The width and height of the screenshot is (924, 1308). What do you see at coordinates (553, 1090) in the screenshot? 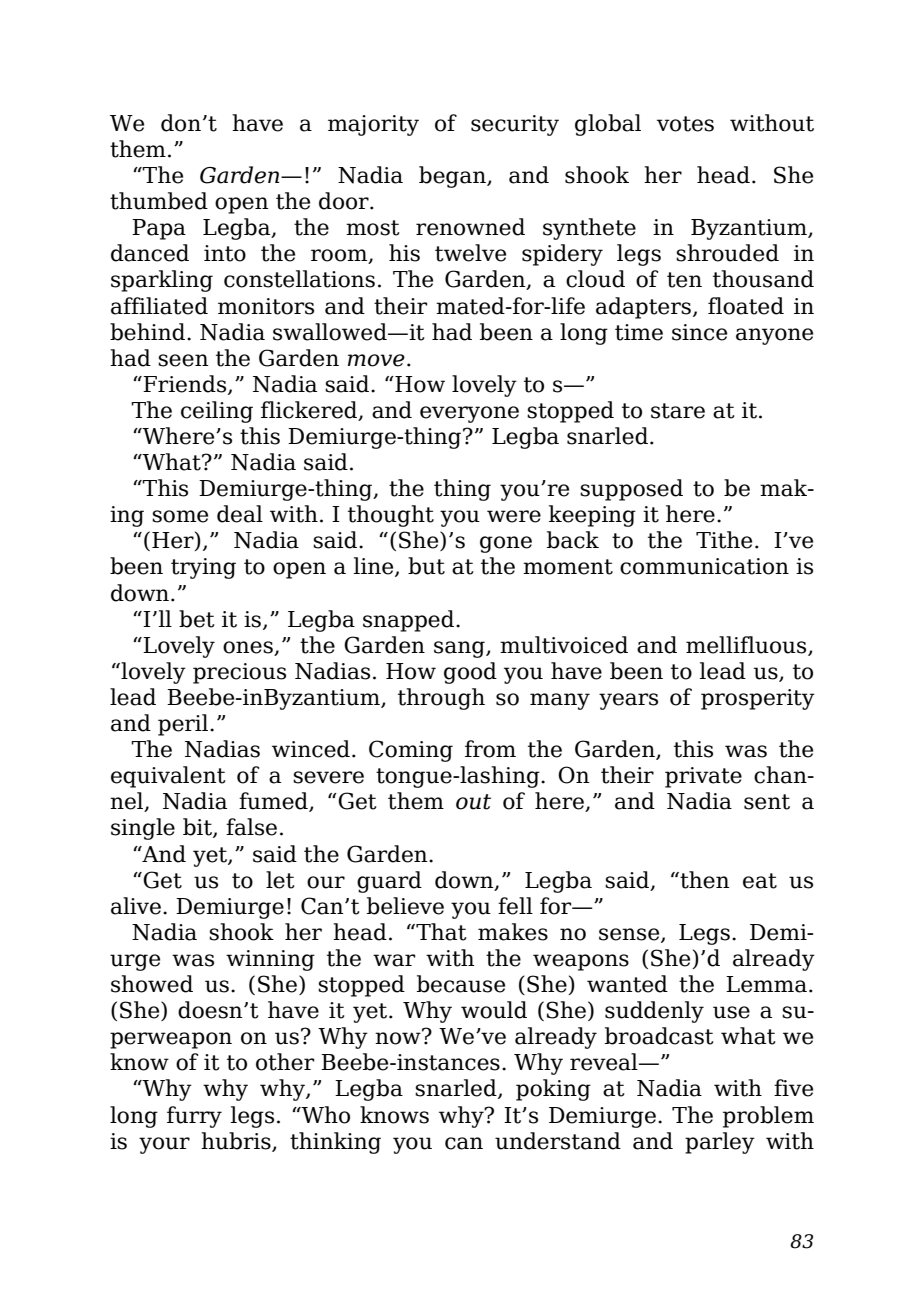
I see `poking` at bounding box center [553, 1090].
